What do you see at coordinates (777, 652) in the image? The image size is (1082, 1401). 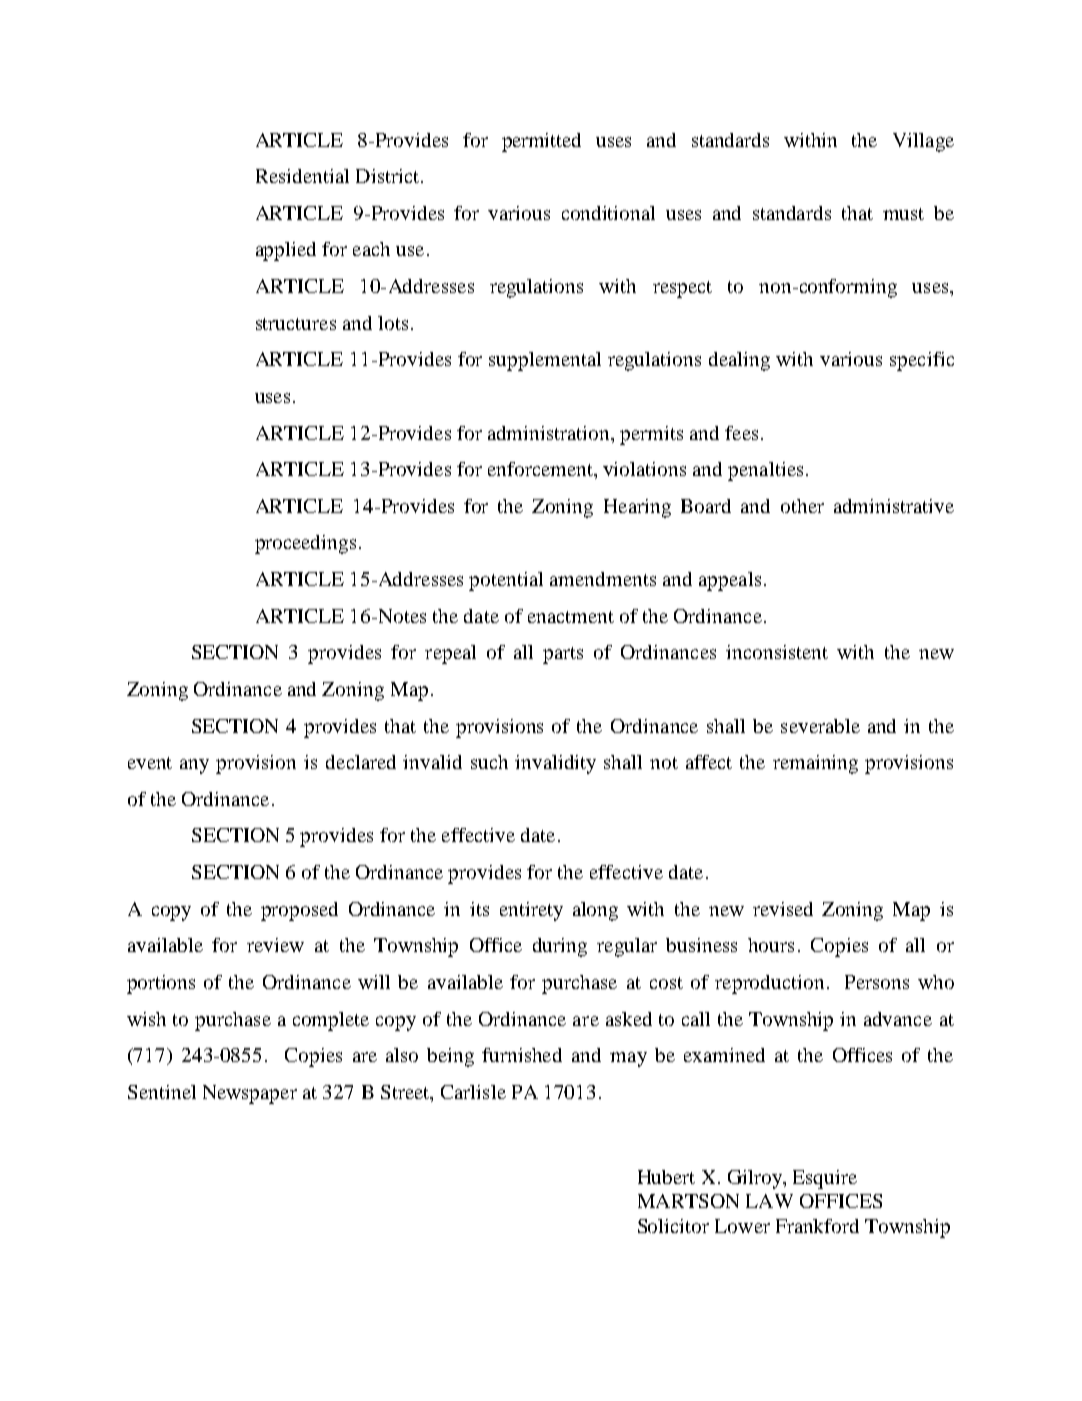 I see `inconsistent` at bounding box center [777, 652].
